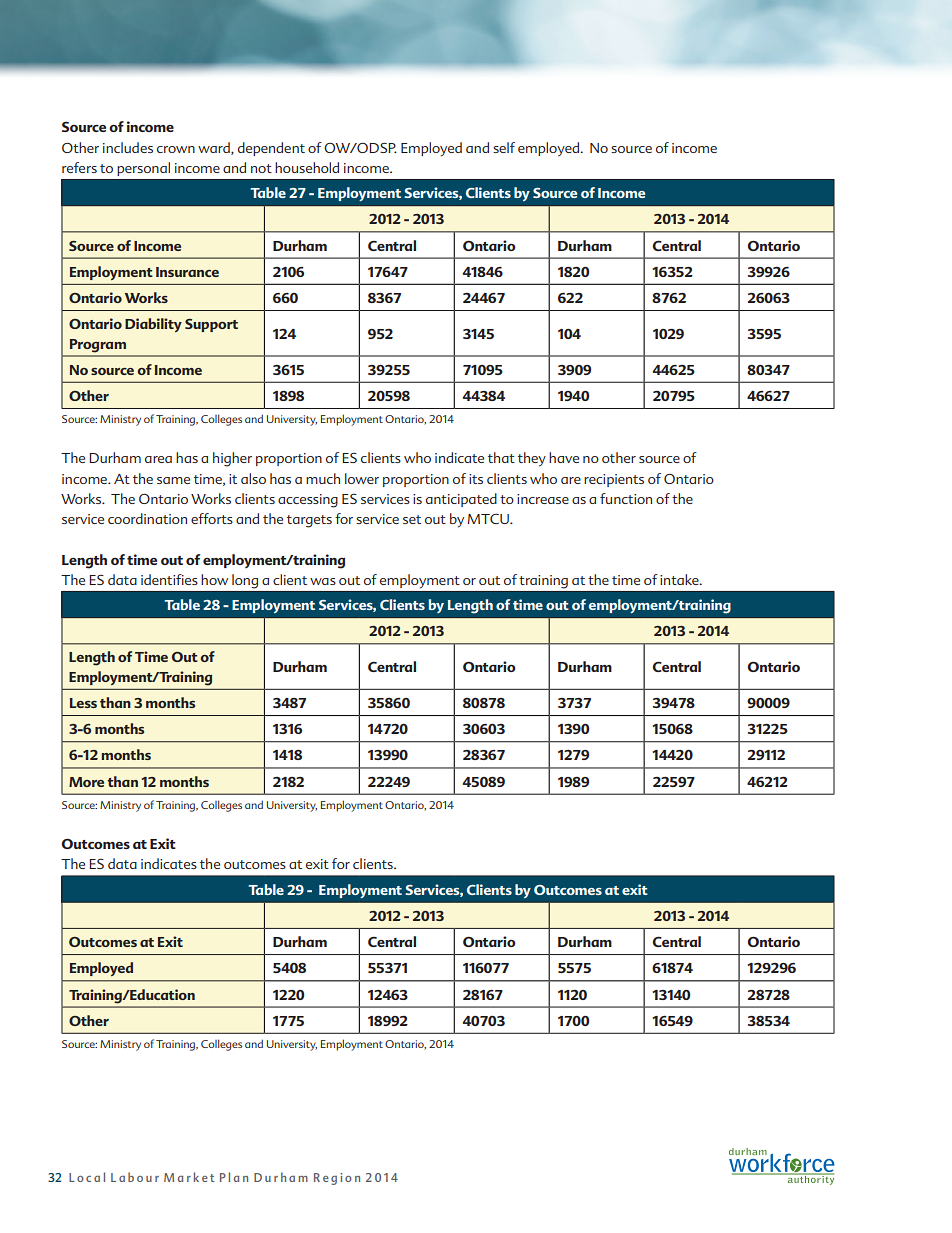  What do you see at coordinates (86, 782) in the screenshot?
I see `More` at bounding box center [86, 782].
